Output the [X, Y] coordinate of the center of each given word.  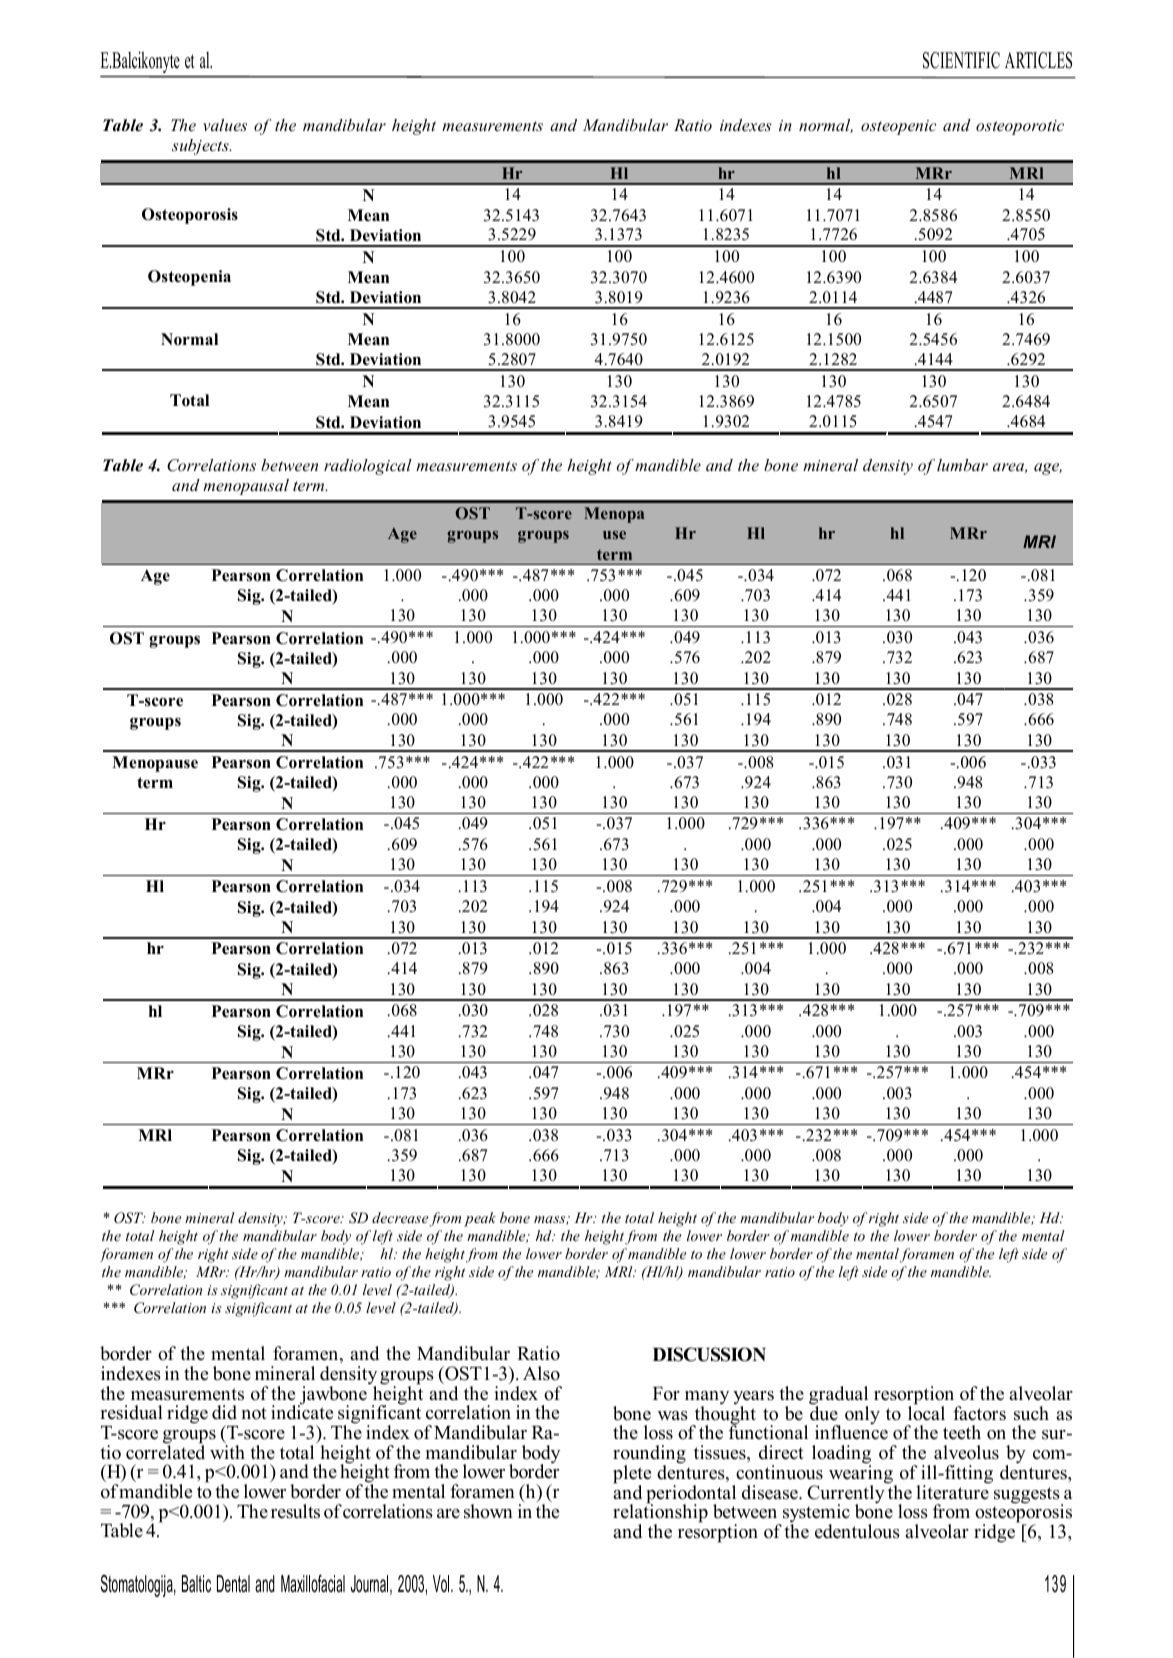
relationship [660, 1514]
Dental [233, 1584]
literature [952, 1491]
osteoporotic [1020, 127]
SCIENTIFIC [961, 60]
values [225, 125]
